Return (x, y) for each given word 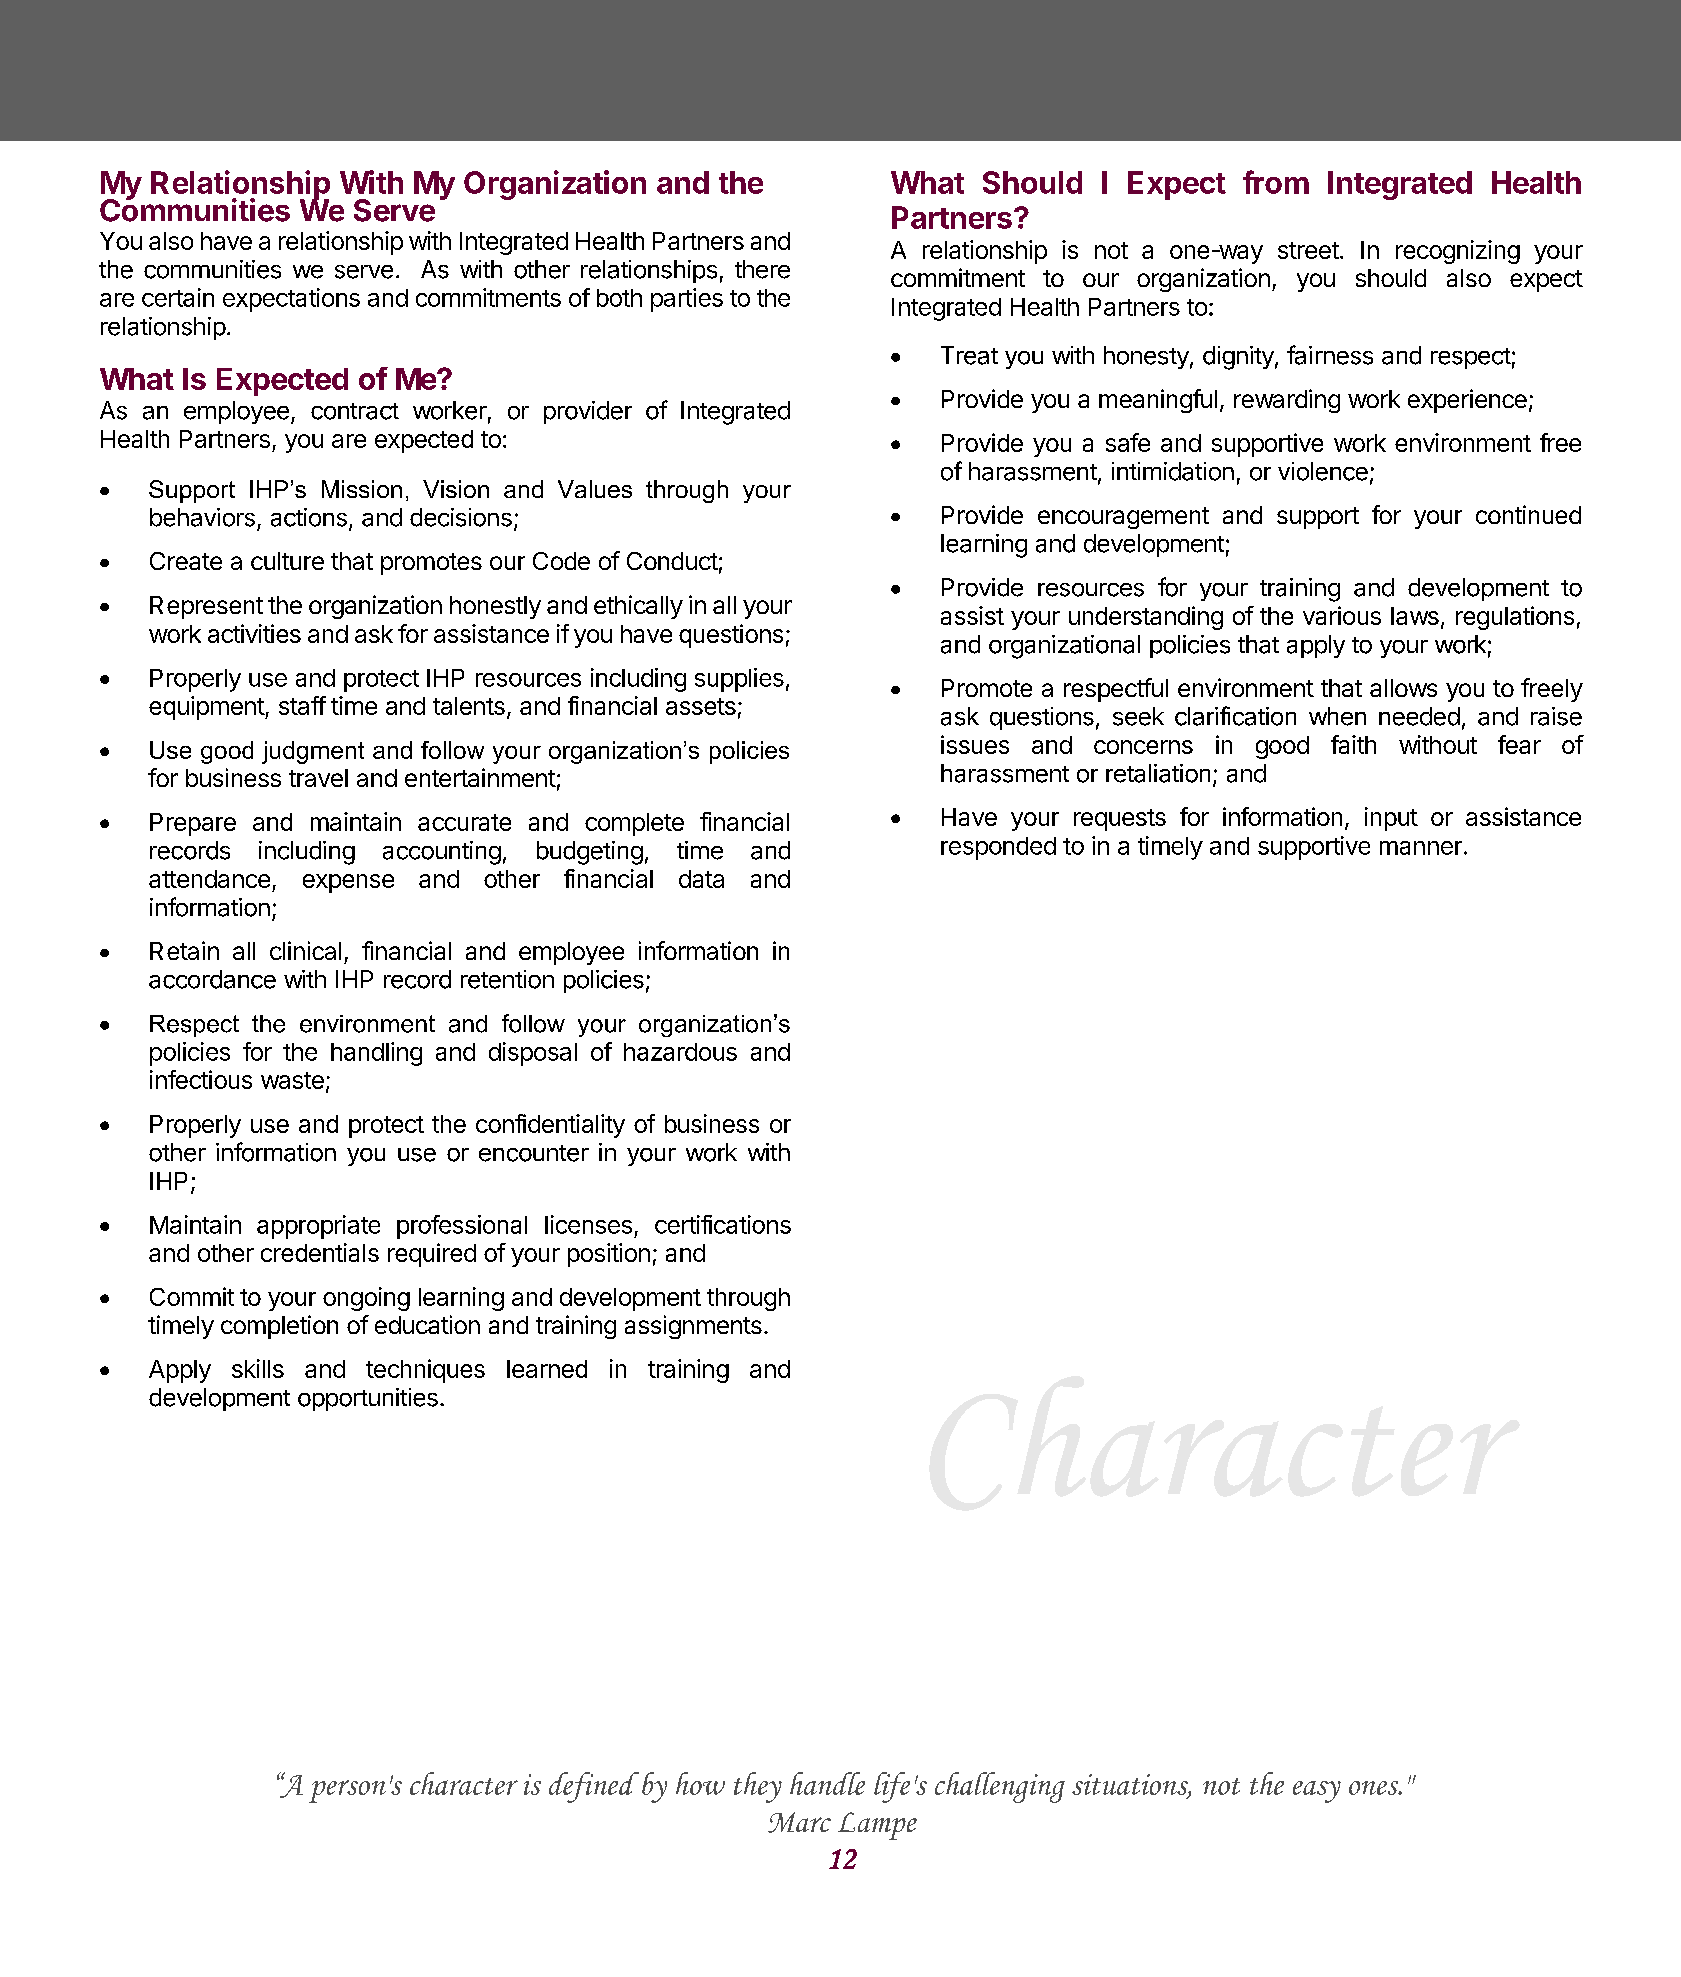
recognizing (1458, 252)
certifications (723, 1224)
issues (975, 744)
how (700, 1783)
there (762, 269)
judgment (313, 752)
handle (827, 1783)
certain (178, 297)
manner (1421, 848)
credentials (320, 1252)
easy (1317, 1792)
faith (1353, 744)
